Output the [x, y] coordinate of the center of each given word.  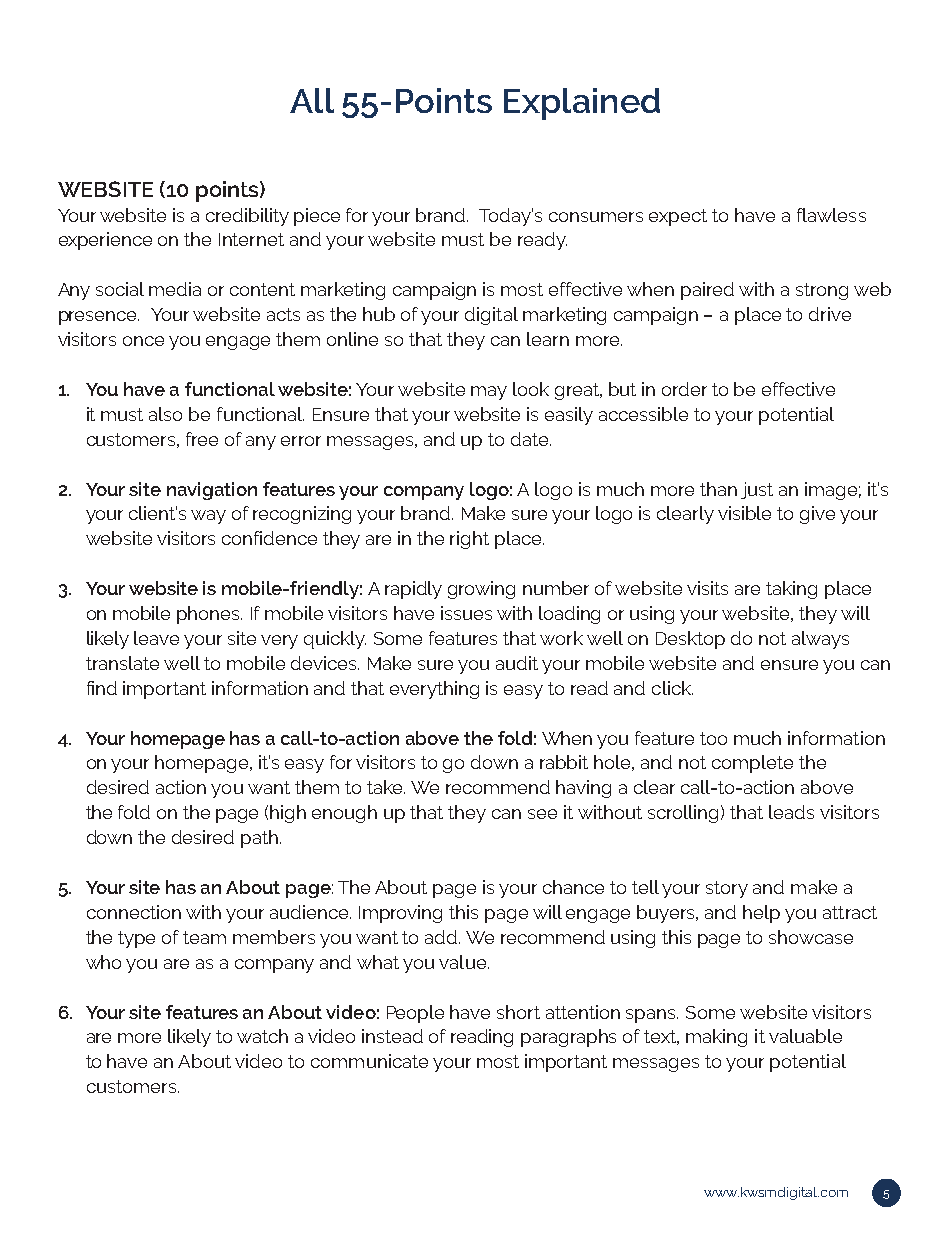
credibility [247, 217]
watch [262, 1036]
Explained [582, 104]
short [518, 1012]
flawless [831, 215]
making [716, 1038]
